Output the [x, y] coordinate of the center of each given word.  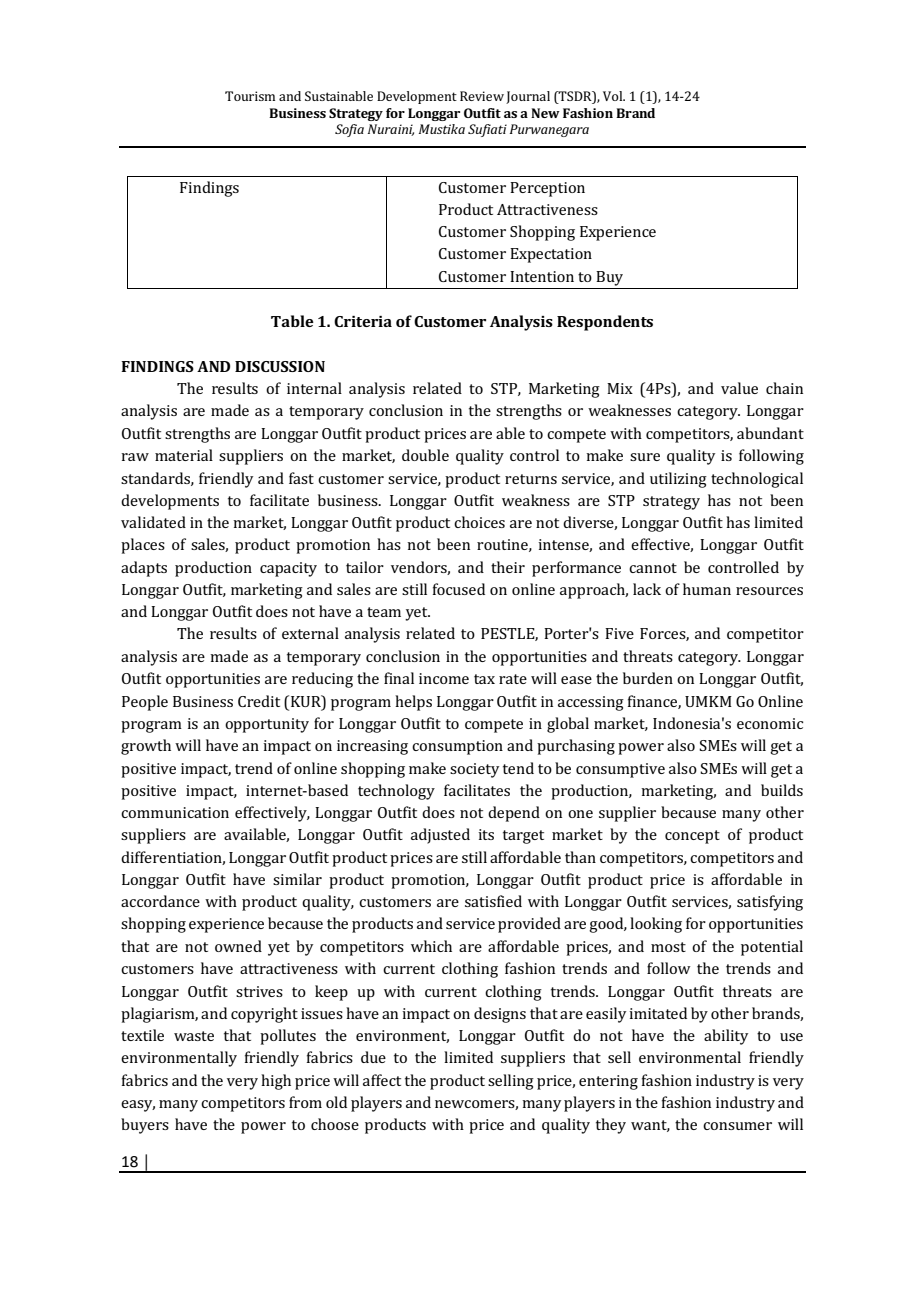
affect [382, 1080]
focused [459, 589]
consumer [737, 1126]
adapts [144, 569]
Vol [614, 96]
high [276, 1082]
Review [482, 96]
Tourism [250, 96]
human [707, 589]
